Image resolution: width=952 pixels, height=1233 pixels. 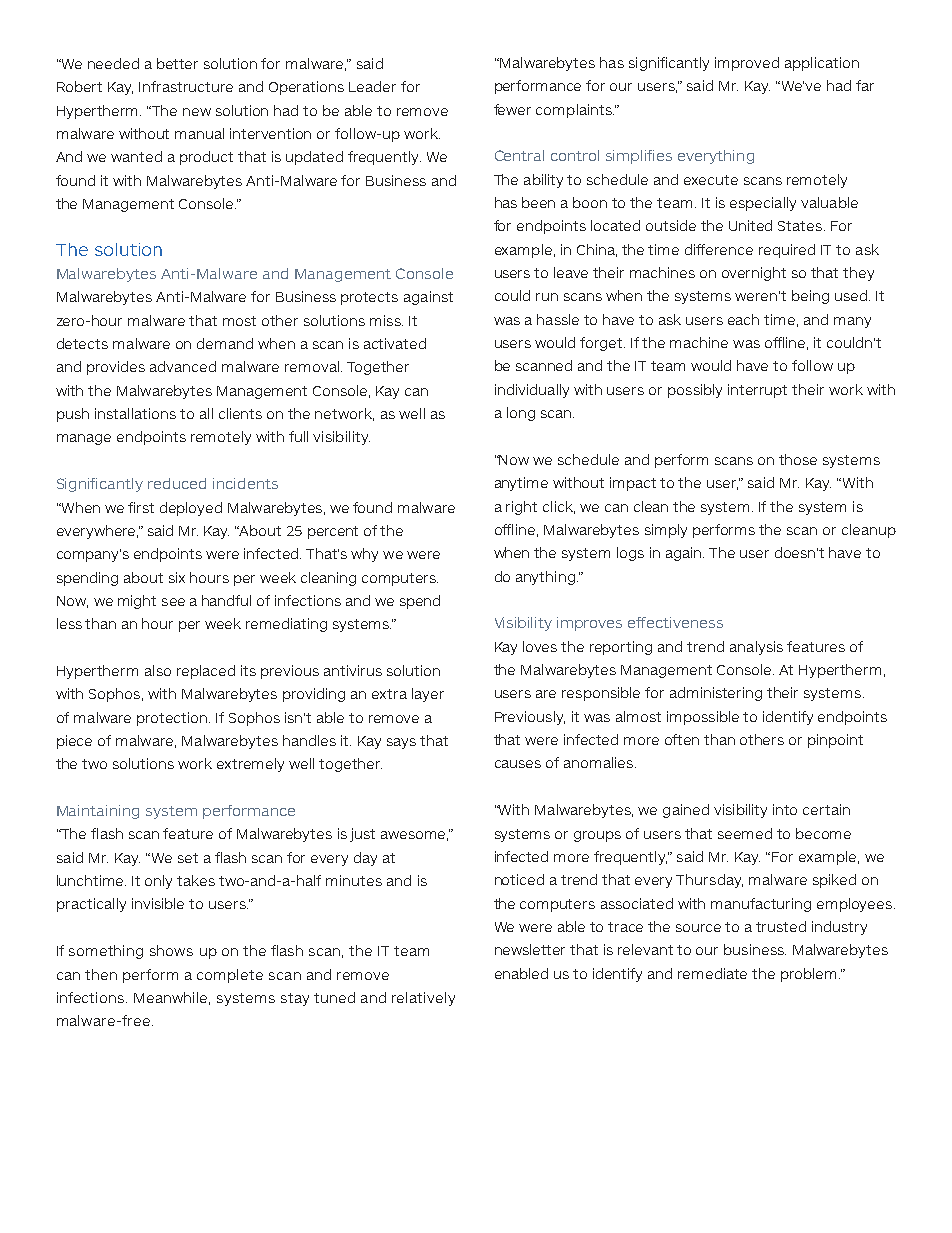 I want to click on improved, so click(x=747, y=64).
